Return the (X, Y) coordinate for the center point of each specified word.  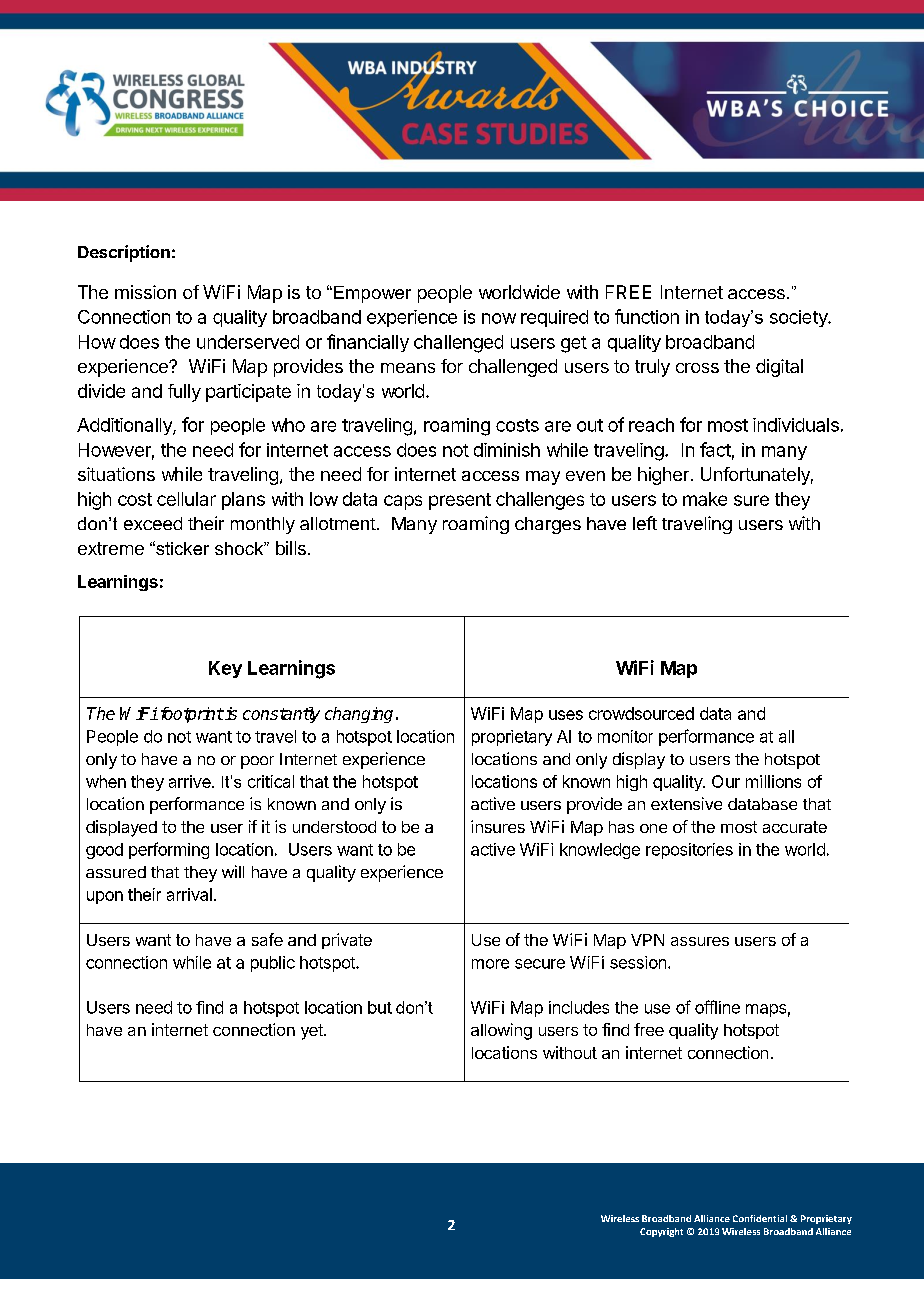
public (273, 964)
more (490, 964)
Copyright (661, 1232)
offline (717, 1007)
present (460, 501)
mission (145, 292)
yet (313, 1032)
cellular (186, 499)
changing (359, 715)
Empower (371, 294)
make (705, 499)
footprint (190, 715)
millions (773, 781)
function (647, 316)
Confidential (760, 1218)
